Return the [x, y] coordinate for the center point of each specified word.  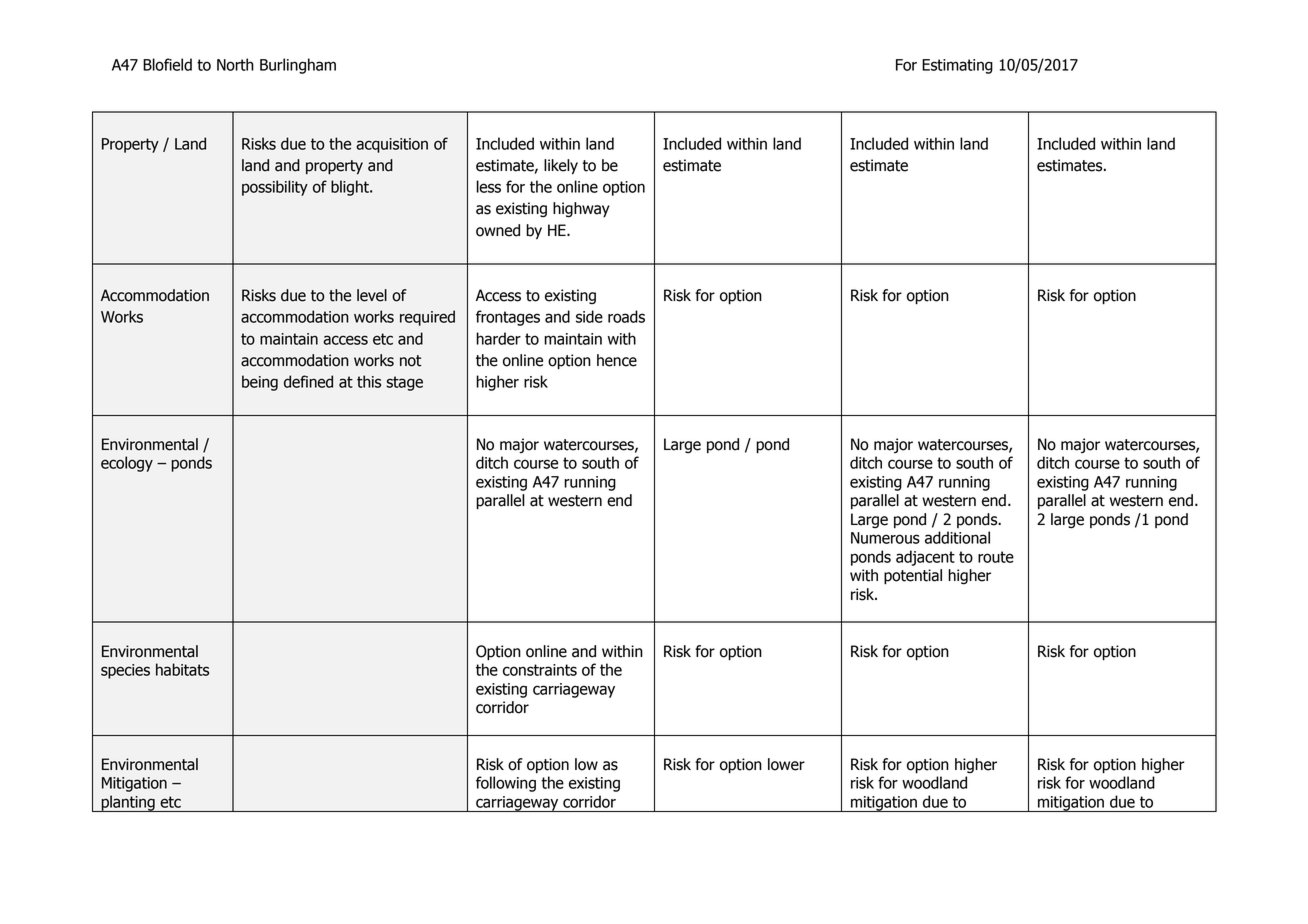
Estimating [957, 66]
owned [498, 230]
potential [913, 577]
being [260, 383]
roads [626, 316]
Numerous [885, 538]
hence [617, 360]
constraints [540, 670]
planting [128, 803]
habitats [182, 669]
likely [561, 167]
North [235, 64]
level [372, 295]
